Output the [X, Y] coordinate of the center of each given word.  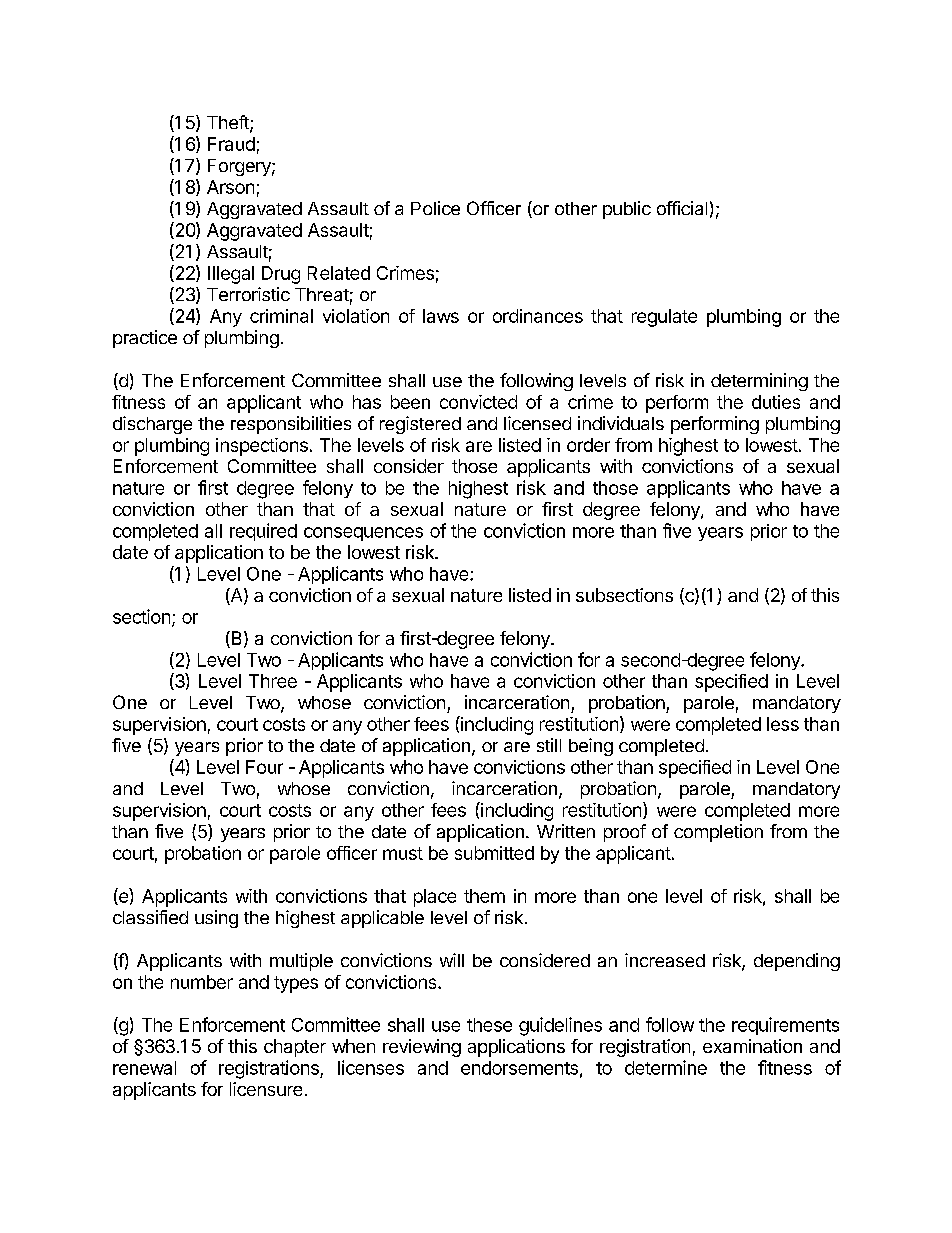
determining [759, 382]
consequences [363, 534]
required [263, 532]
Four [264, 767]
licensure [266, 1089]
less [783, 724]
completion [718, 833]
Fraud [231, 144]
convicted [478, 402]
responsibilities [291, 425]
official [682, 208]
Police [435, 208]
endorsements [519, 1068]
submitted [494, 853]
